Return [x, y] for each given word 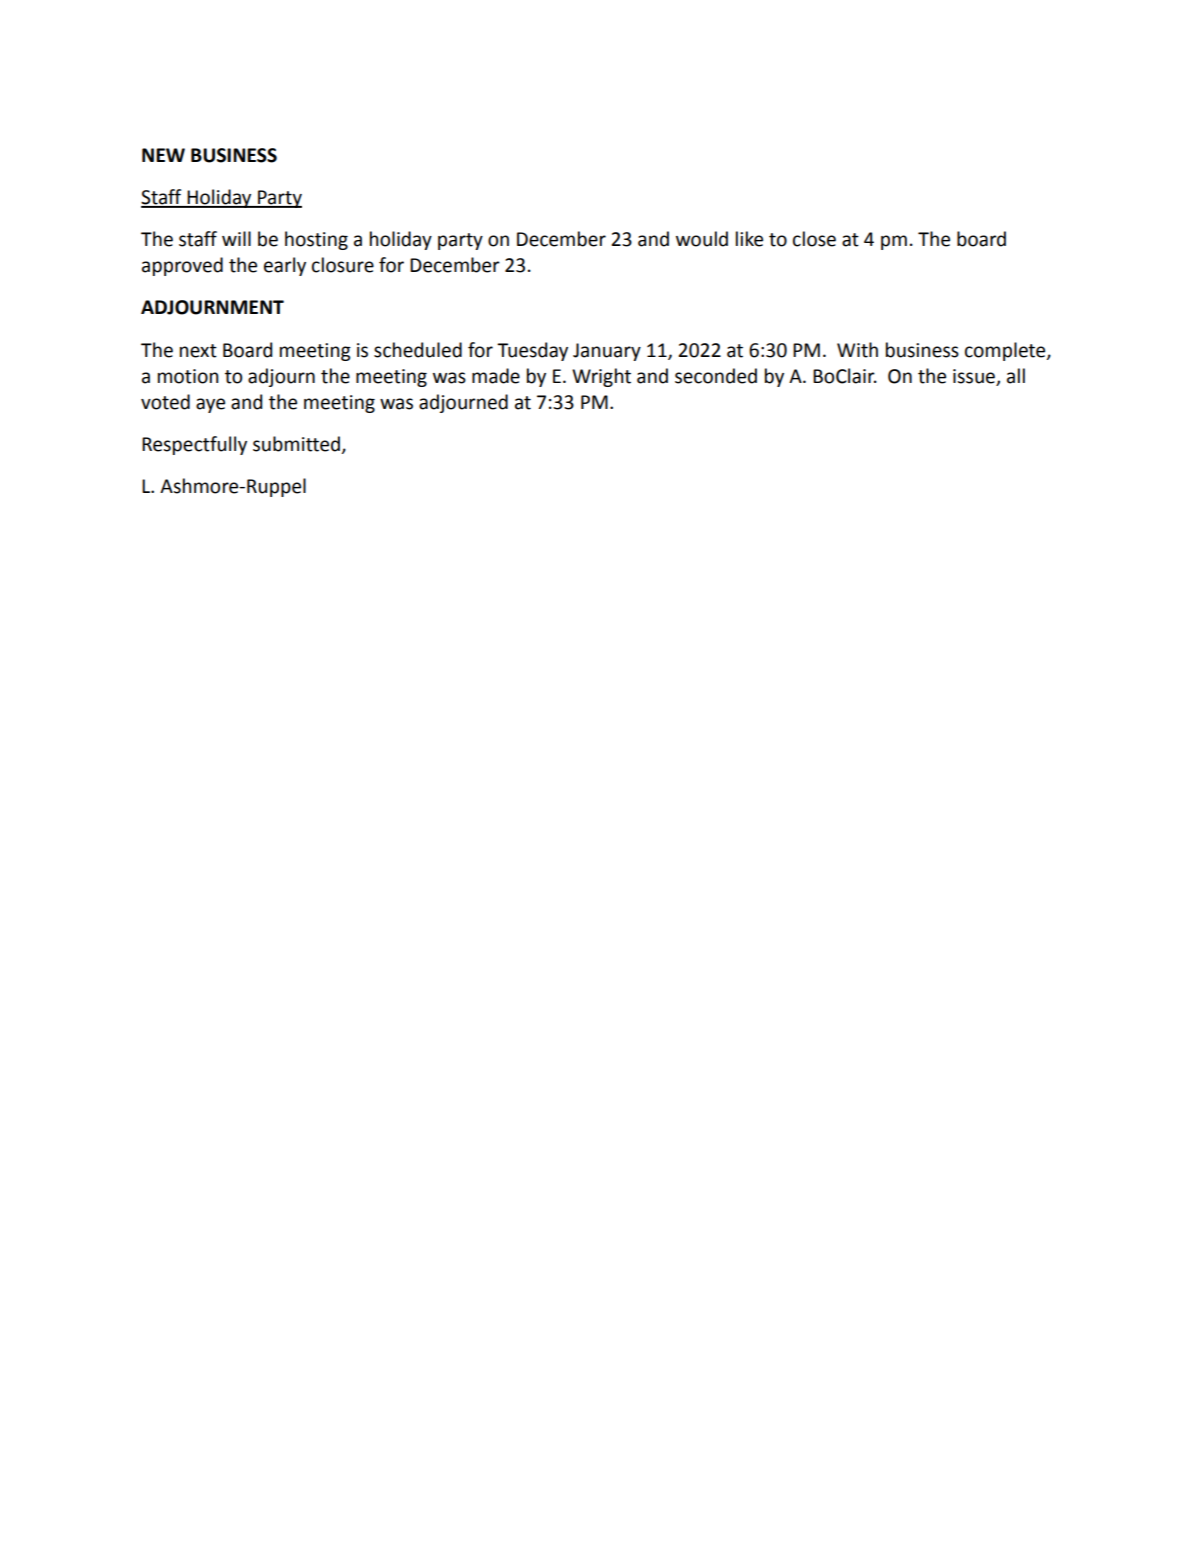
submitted [298, 445]
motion [188, 376]
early [285, 266]
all [1016, 376]
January [607, 352]
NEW [163, 155]
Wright [601, 377]
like [749, 239]
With [857, 350]
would [702, 239]
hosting [316, 240]
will [236, 238]
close [814, 239]
